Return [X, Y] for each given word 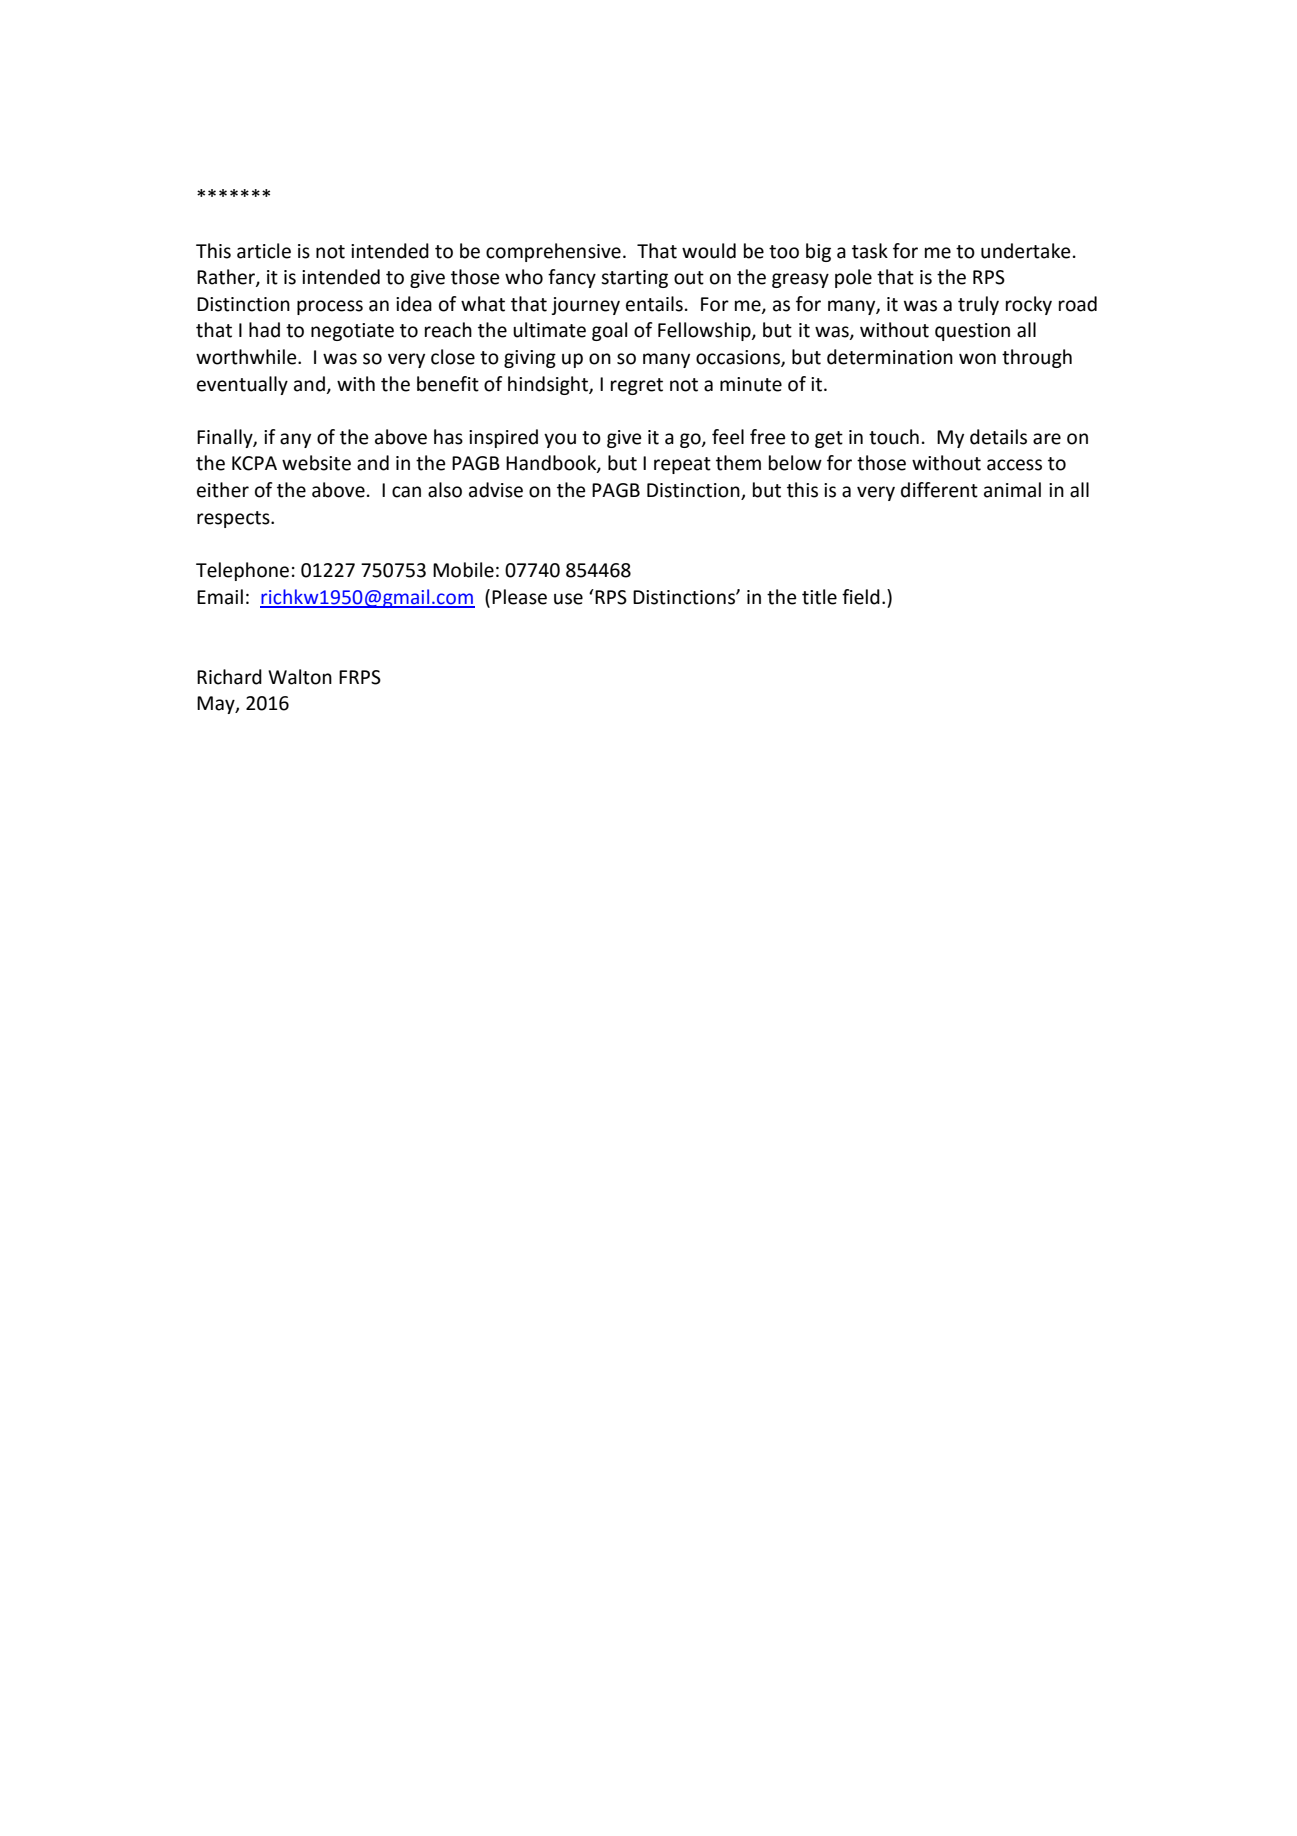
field [861, 597]
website [316, 463]
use [568, 599]
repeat [682, 465]
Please [519, 597]
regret [637, 386]
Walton [300, 677]
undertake [1026, 251]
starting [634, 279]
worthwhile [247, 357]
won [977, 359]
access [1014, 465]
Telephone [242, 571]
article [264, 251]
